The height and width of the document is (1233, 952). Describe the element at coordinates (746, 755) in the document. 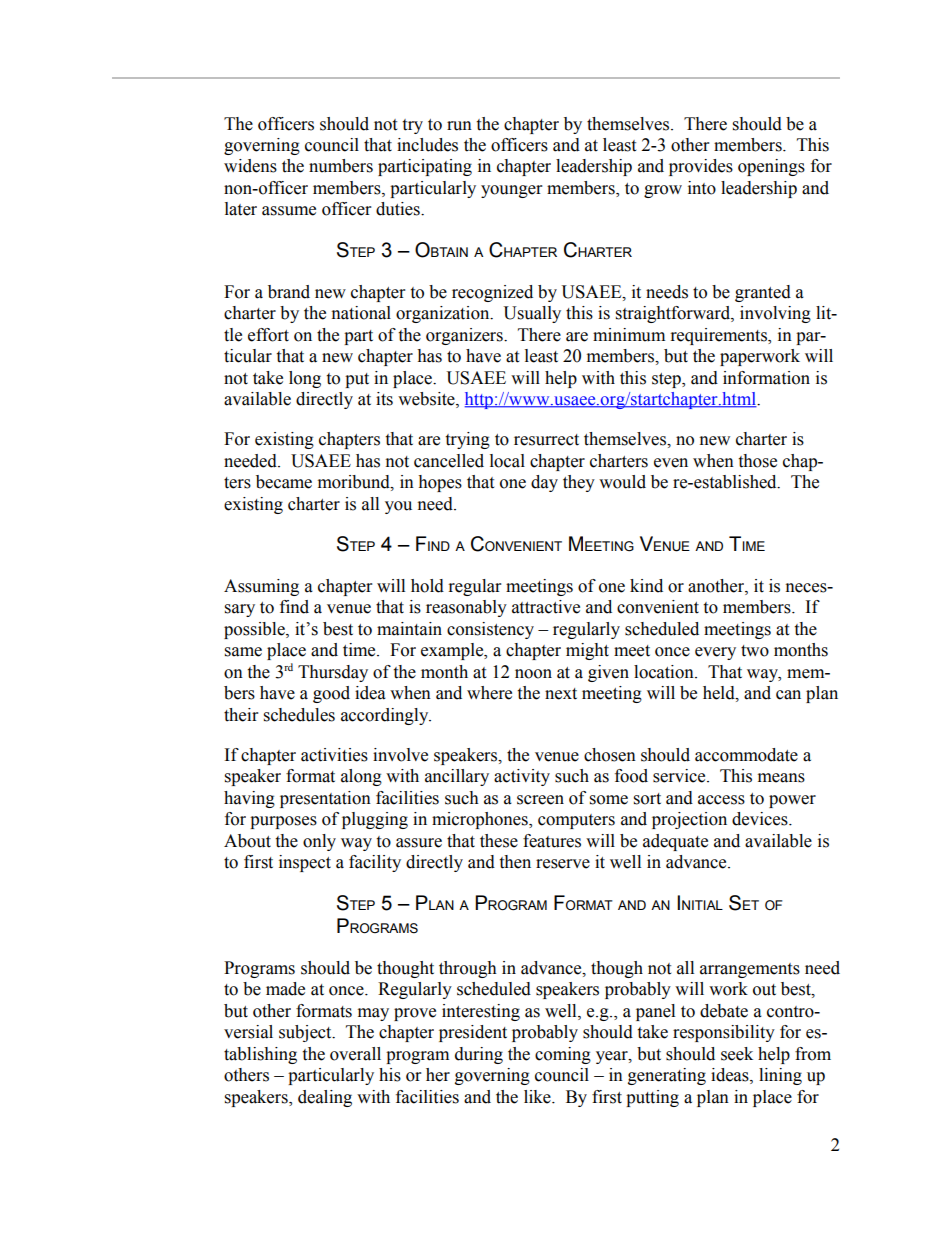

I see `accommodate` at that location.
